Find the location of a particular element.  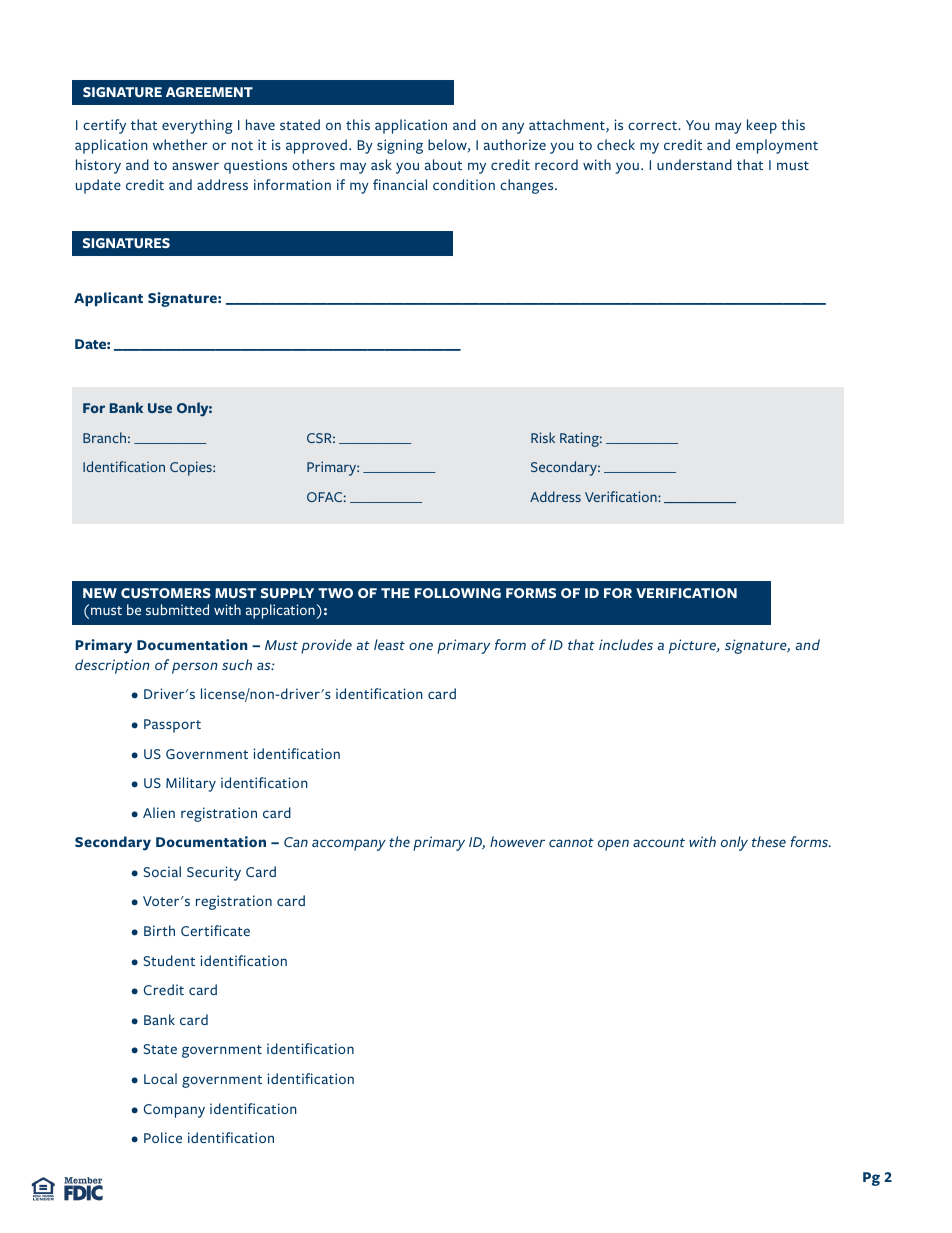

includes is located at coordinates (626, 644).
